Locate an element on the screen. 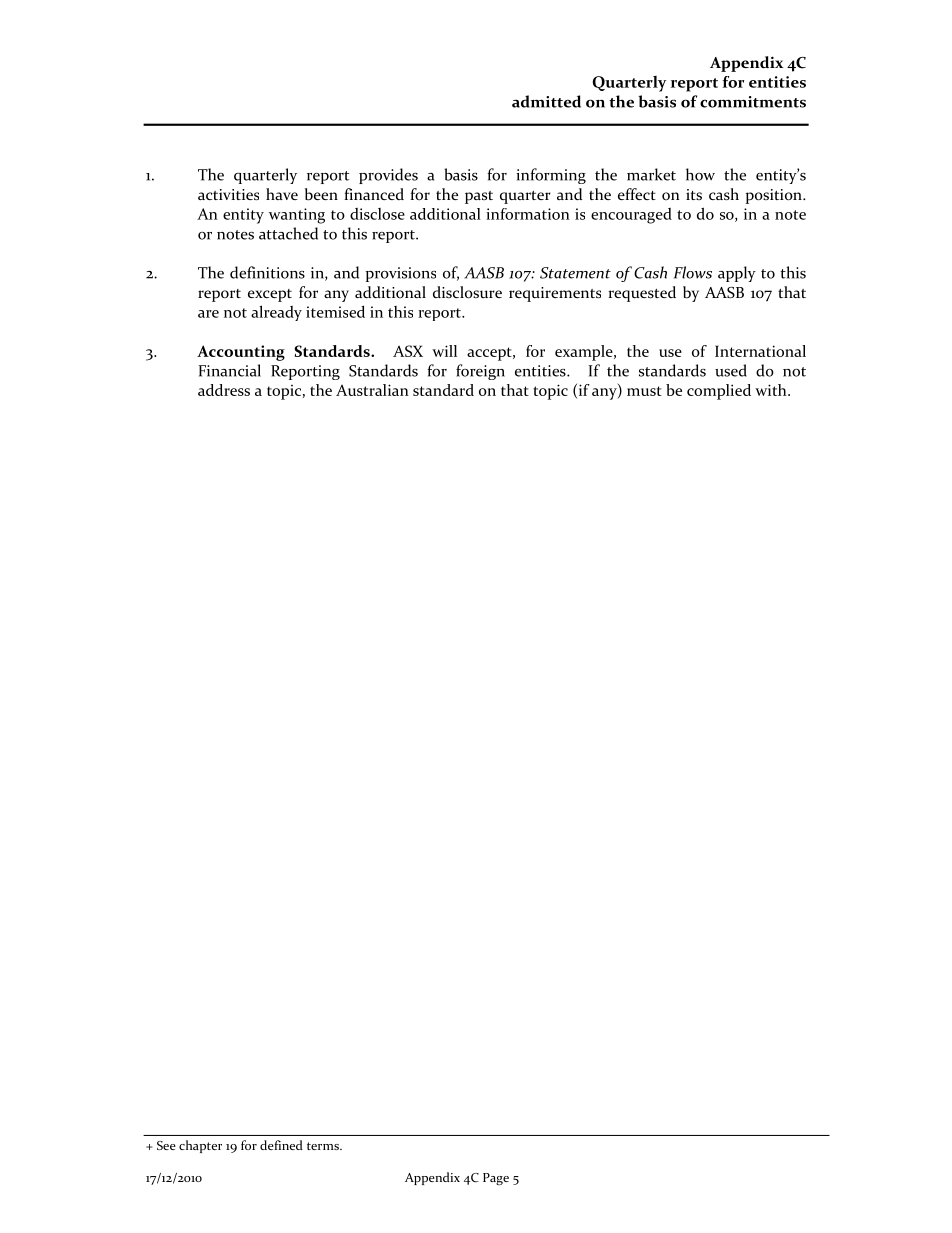 This screenshot has width=952, height=1233. how is located at coordinates (700, 174).
